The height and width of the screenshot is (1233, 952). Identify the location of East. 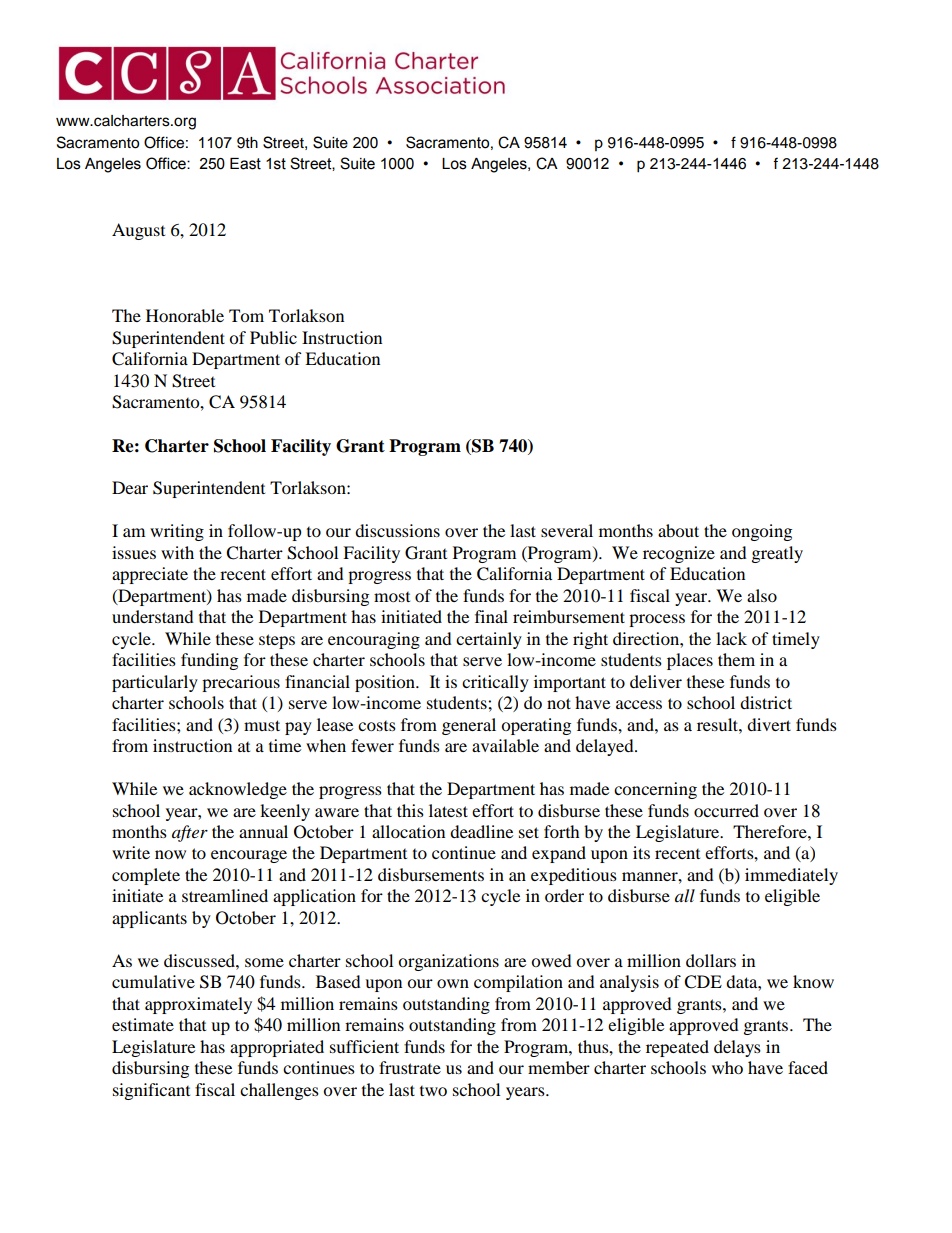
(245, 164).
